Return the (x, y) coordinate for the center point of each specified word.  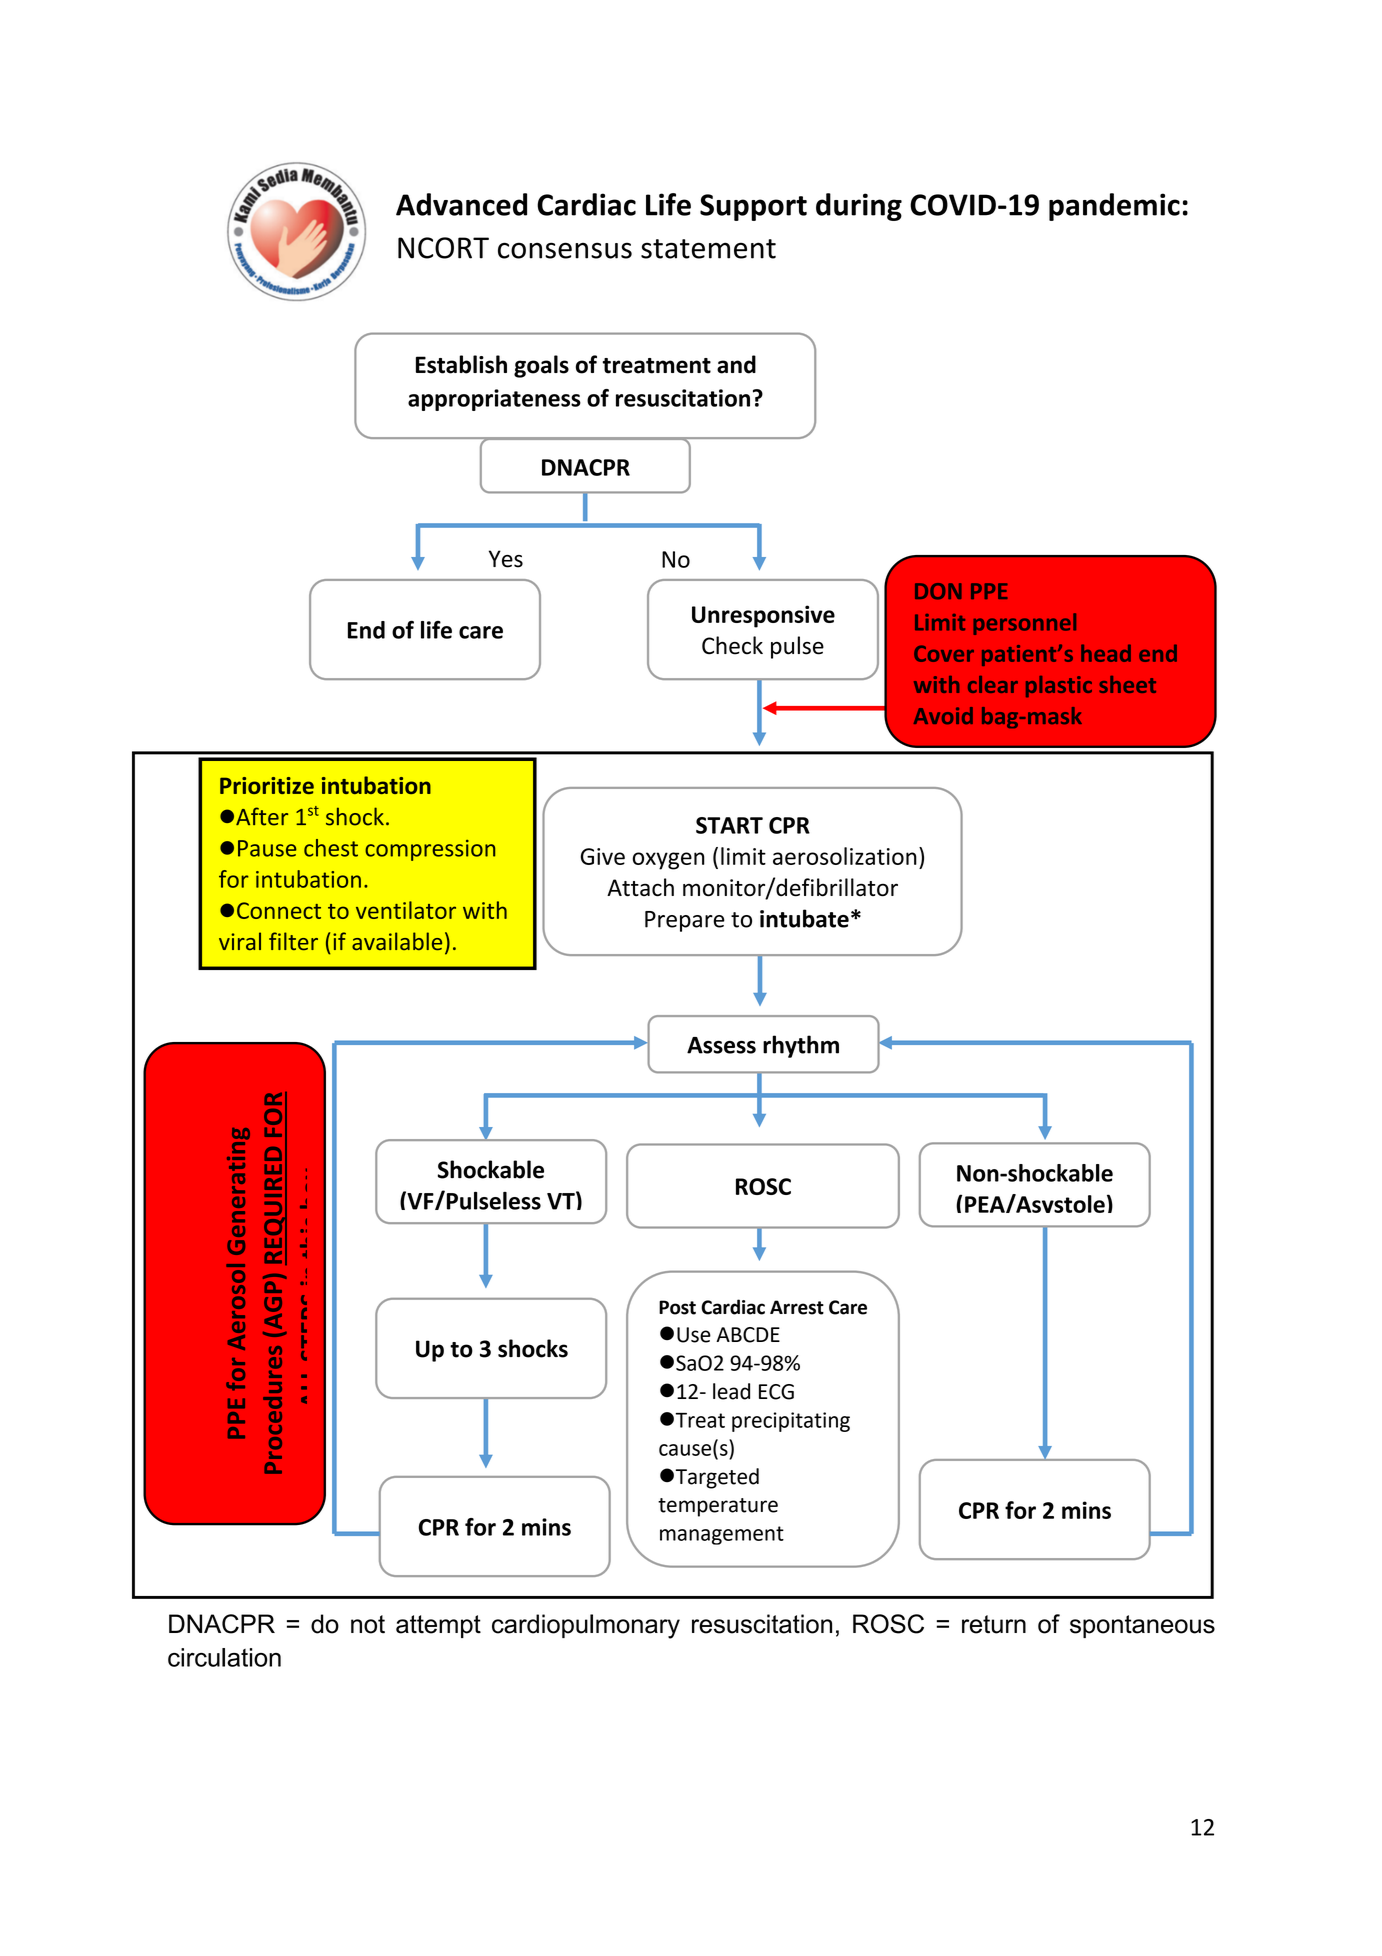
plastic (1059, 686)
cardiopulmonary (586, 1626)
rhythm (801, 1046)
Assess (721, 1045)
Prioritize (267, 785)
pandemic (1114, 207)
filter (293, 941)
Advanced (461, 204)
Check (732, 645)
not (368, 1624)
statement (708, 249)
